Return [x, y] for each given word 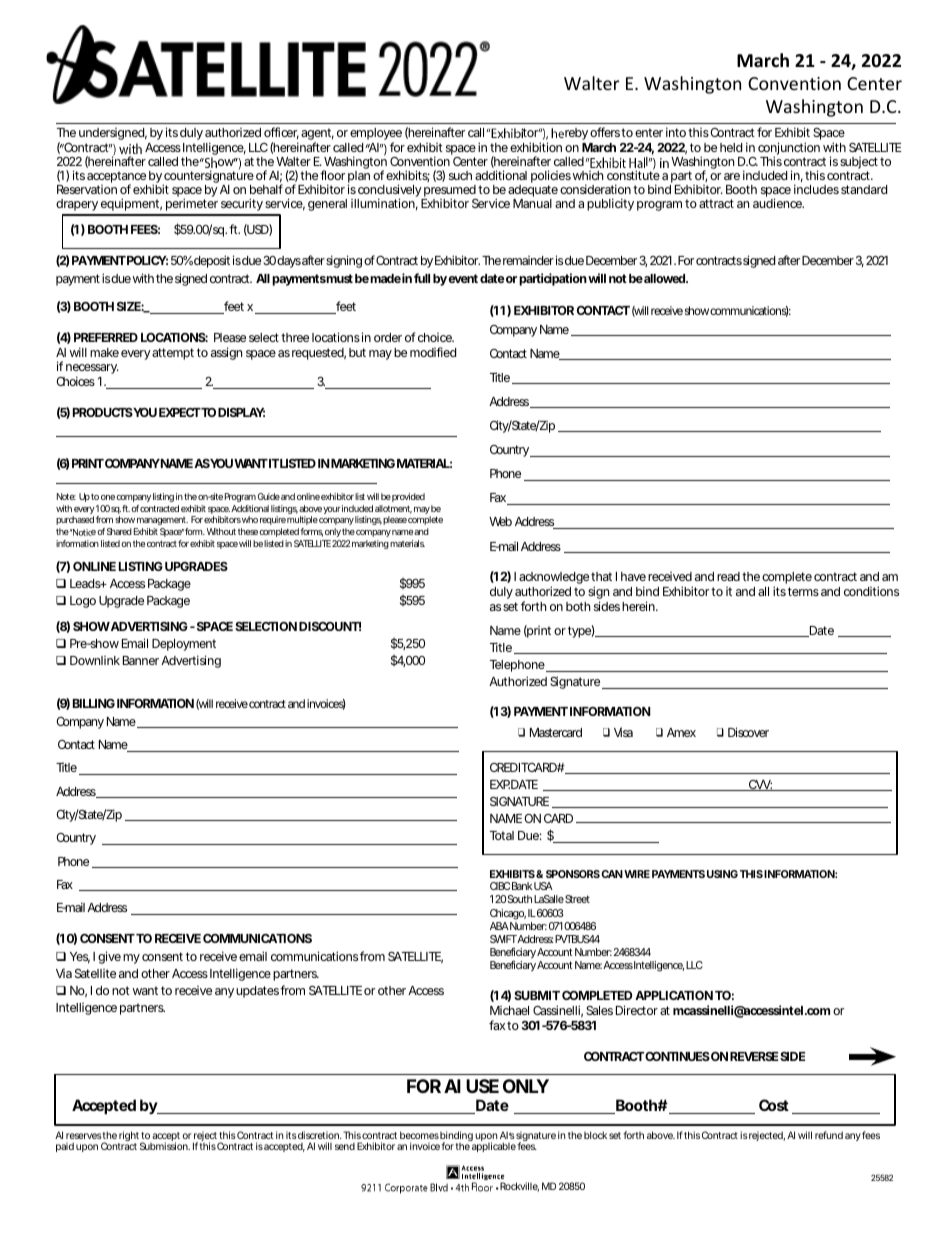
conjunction [789, 150]
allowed [665, 278]
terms [803, 591]
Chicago [508, 914]
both [578, 606]
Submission [165, 1146]
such [460, 175]
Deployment [184, 645]
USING [722, 874]
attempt [173, 354]
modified [433, 352]
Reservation [87, 189]
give [109, 957]
